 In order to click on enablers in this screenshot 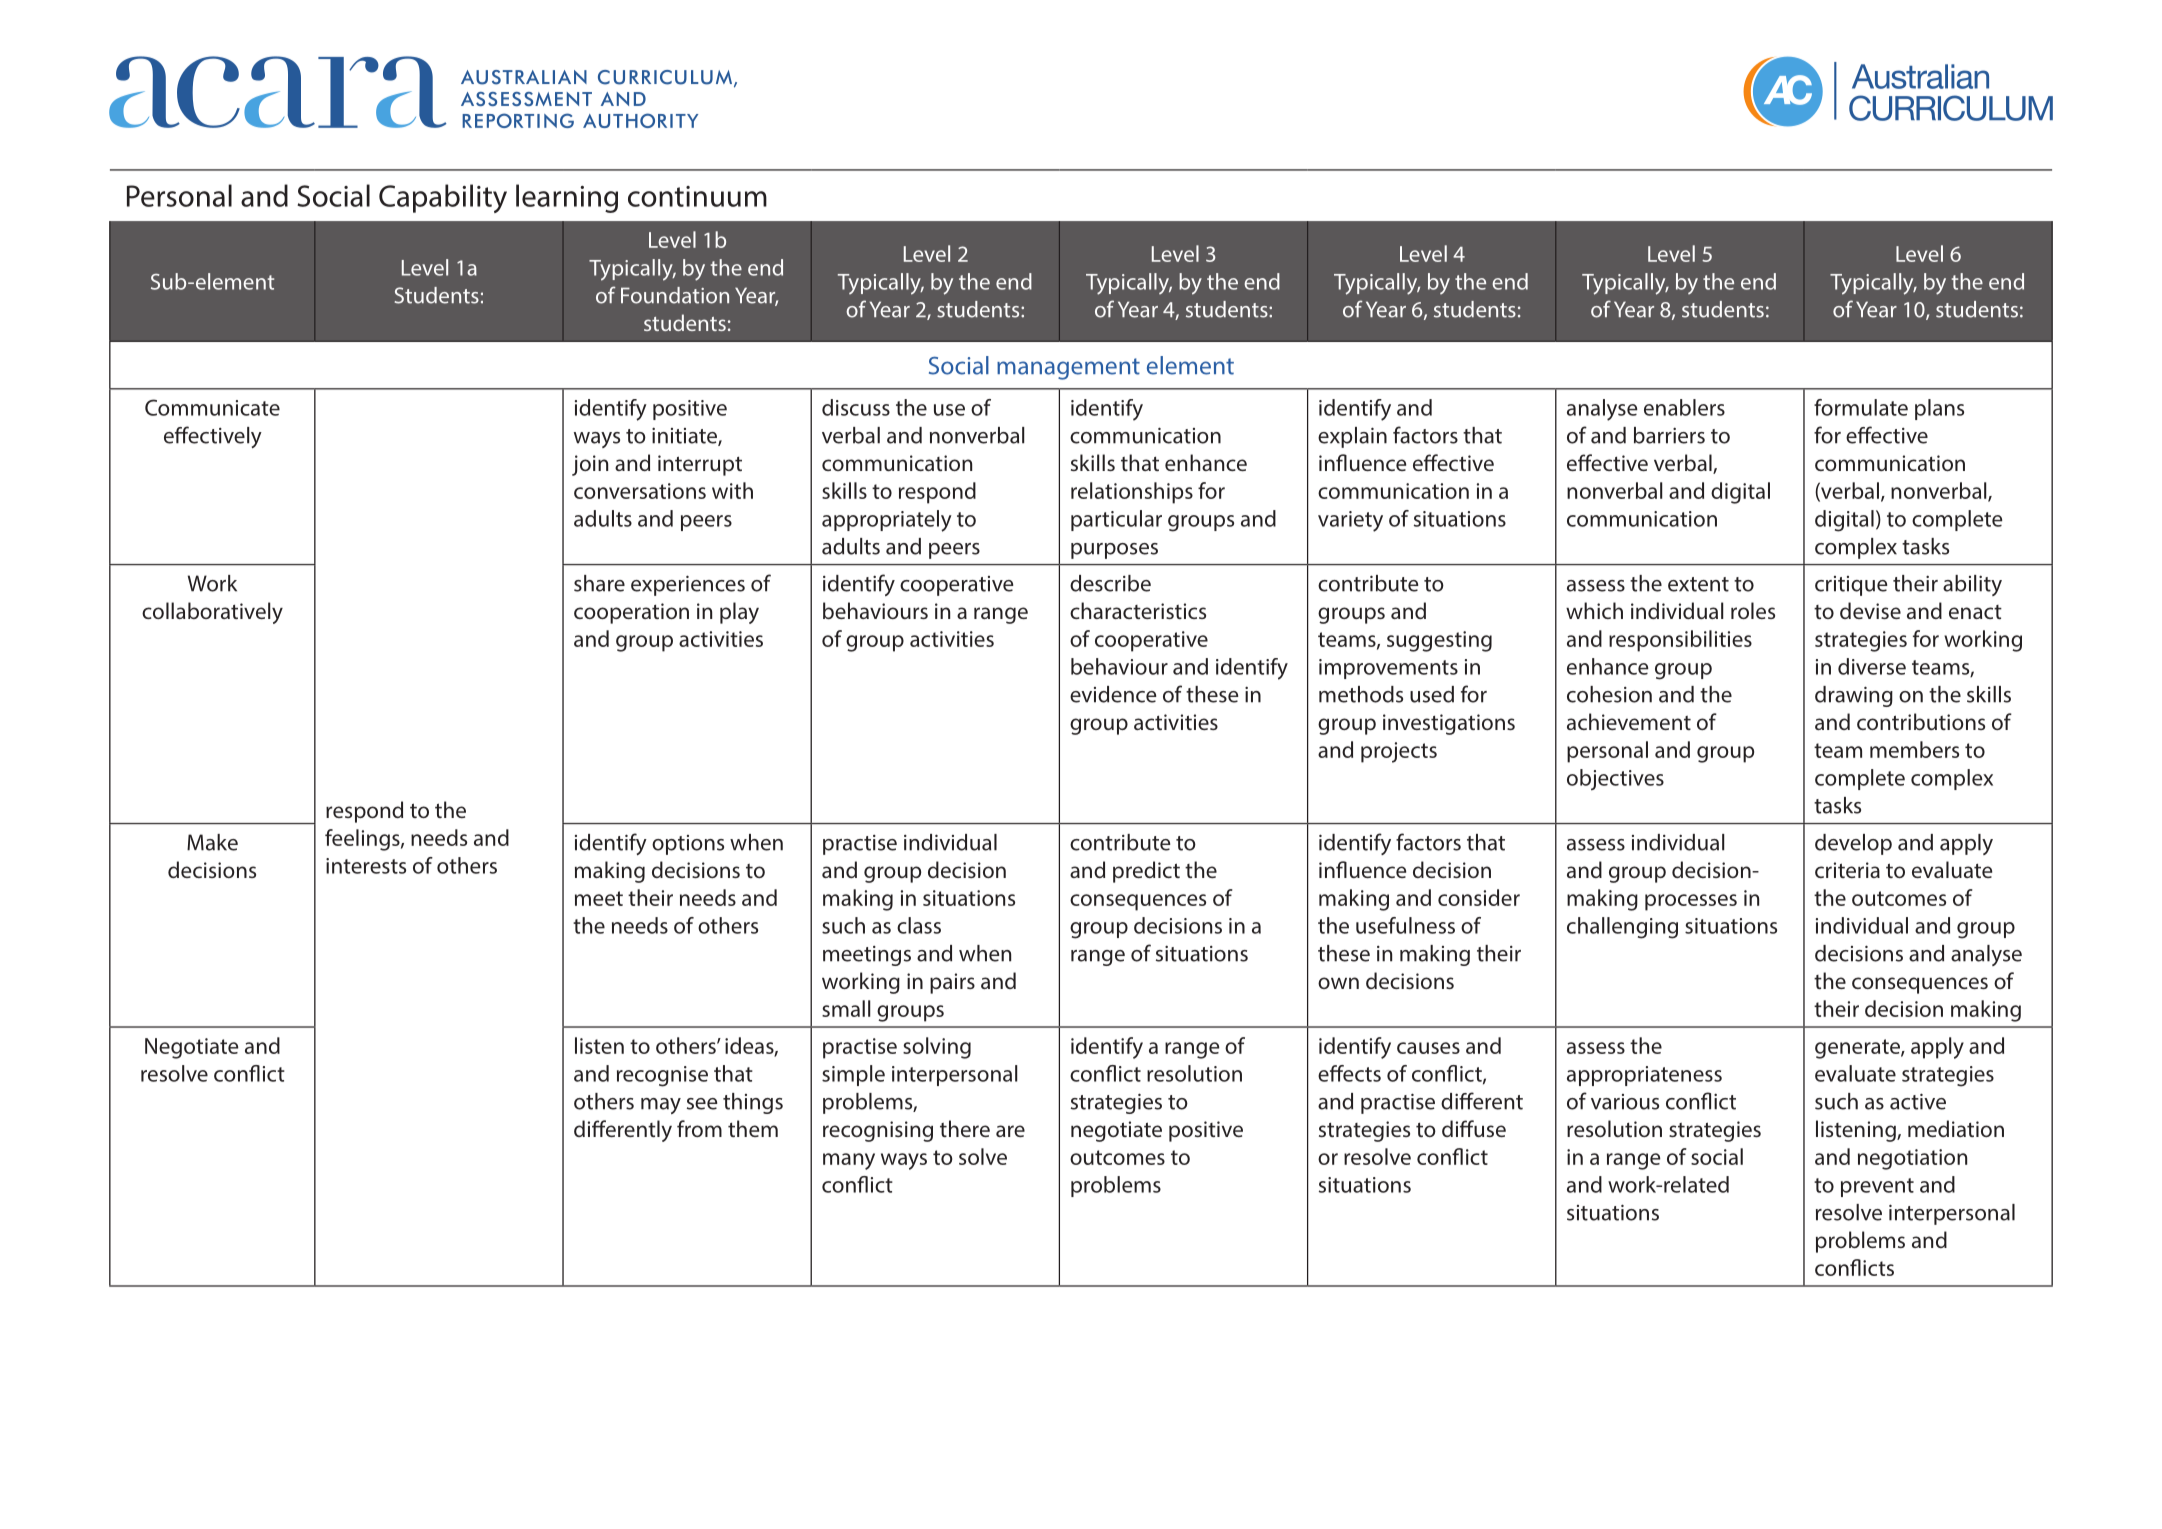, I will do `click(1684, 407)`.
